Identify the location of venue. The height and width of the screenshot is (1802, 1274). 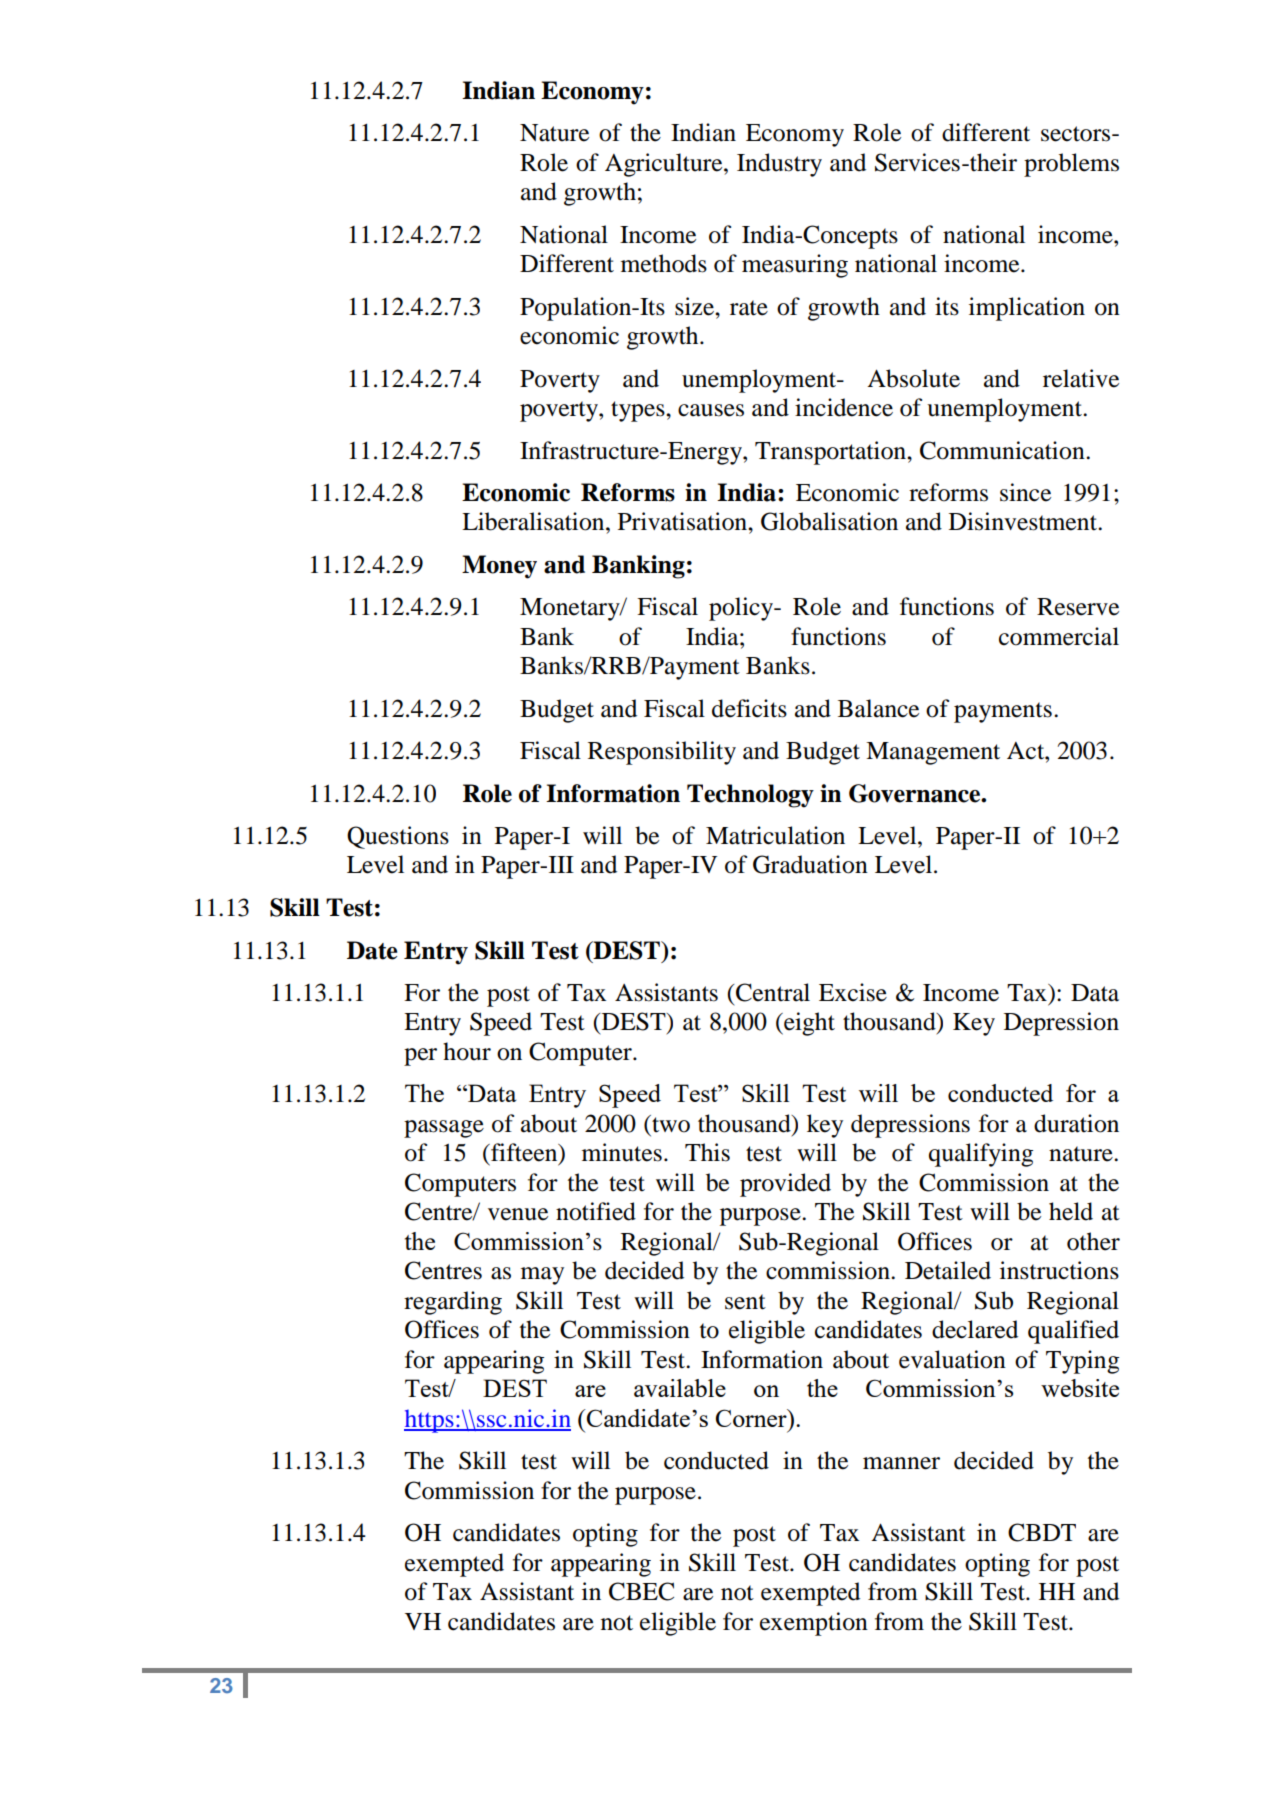
(518, 1214).
